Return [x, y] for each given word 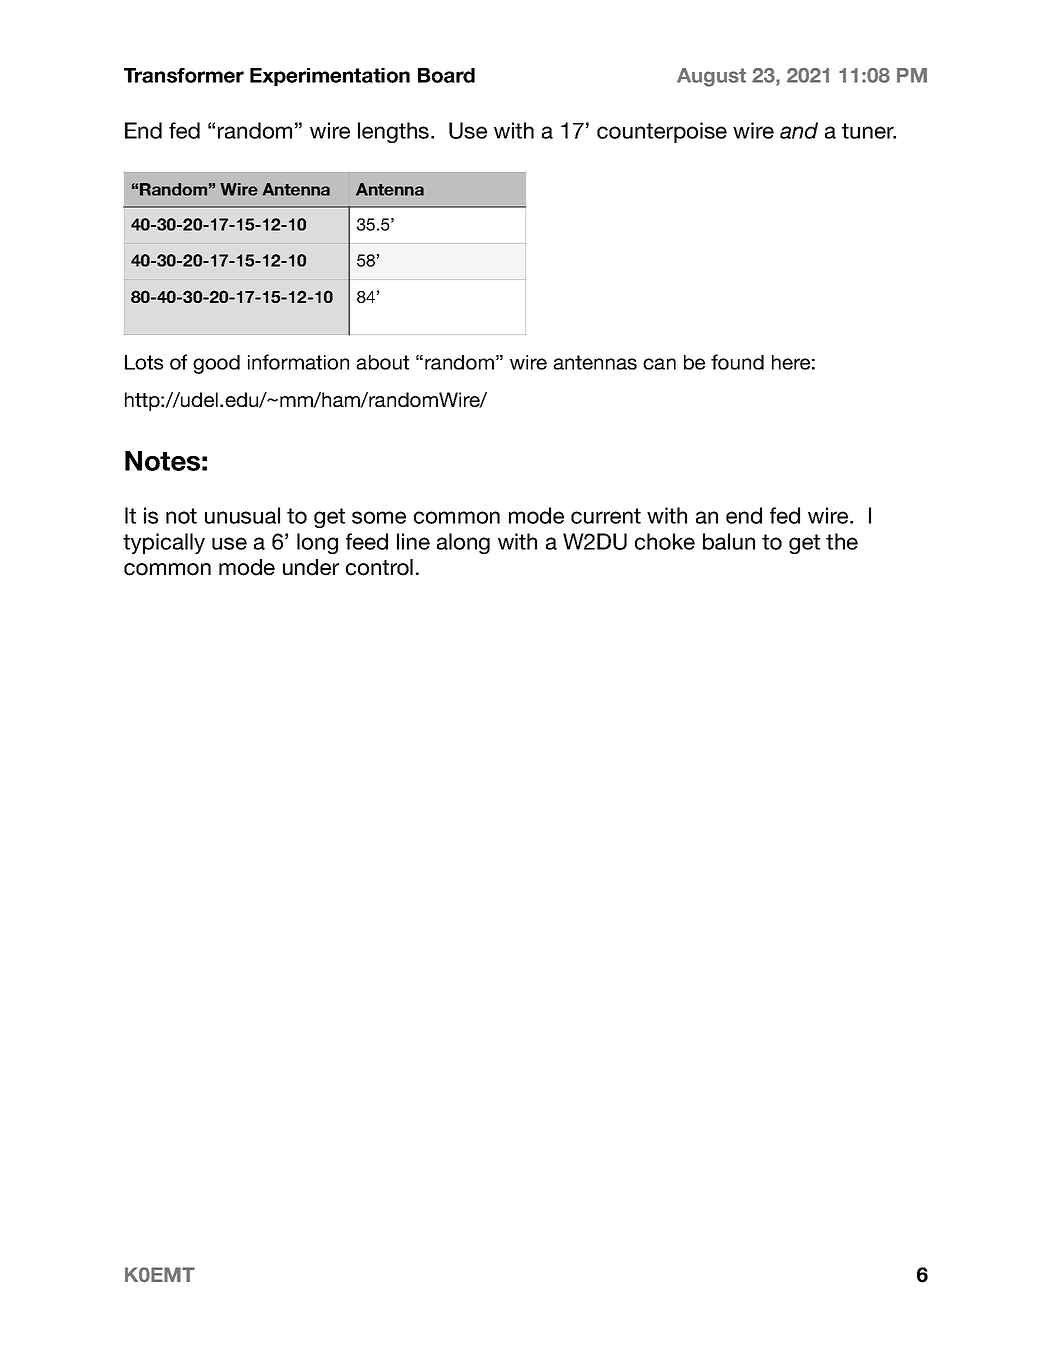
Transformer [184, 75]
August [711, 77]
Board [446, 75]
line [413, 541]
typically [164, 543]
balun [729, 541]
